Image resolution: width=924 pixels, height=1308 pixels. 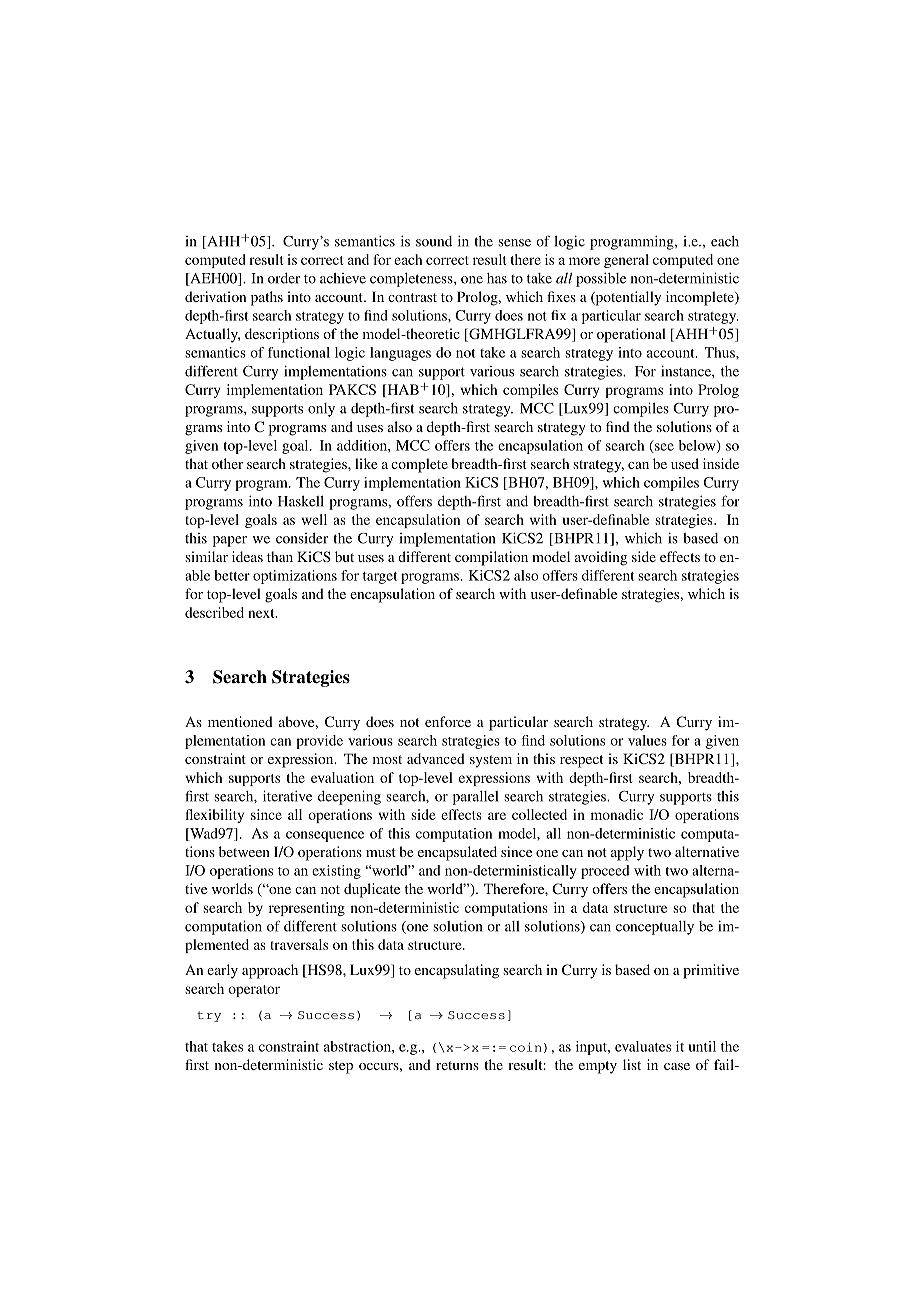 What do you see at coordinates (491, 558) in the screenshot?
I see `compilation` at bounding box center [491, 558].
